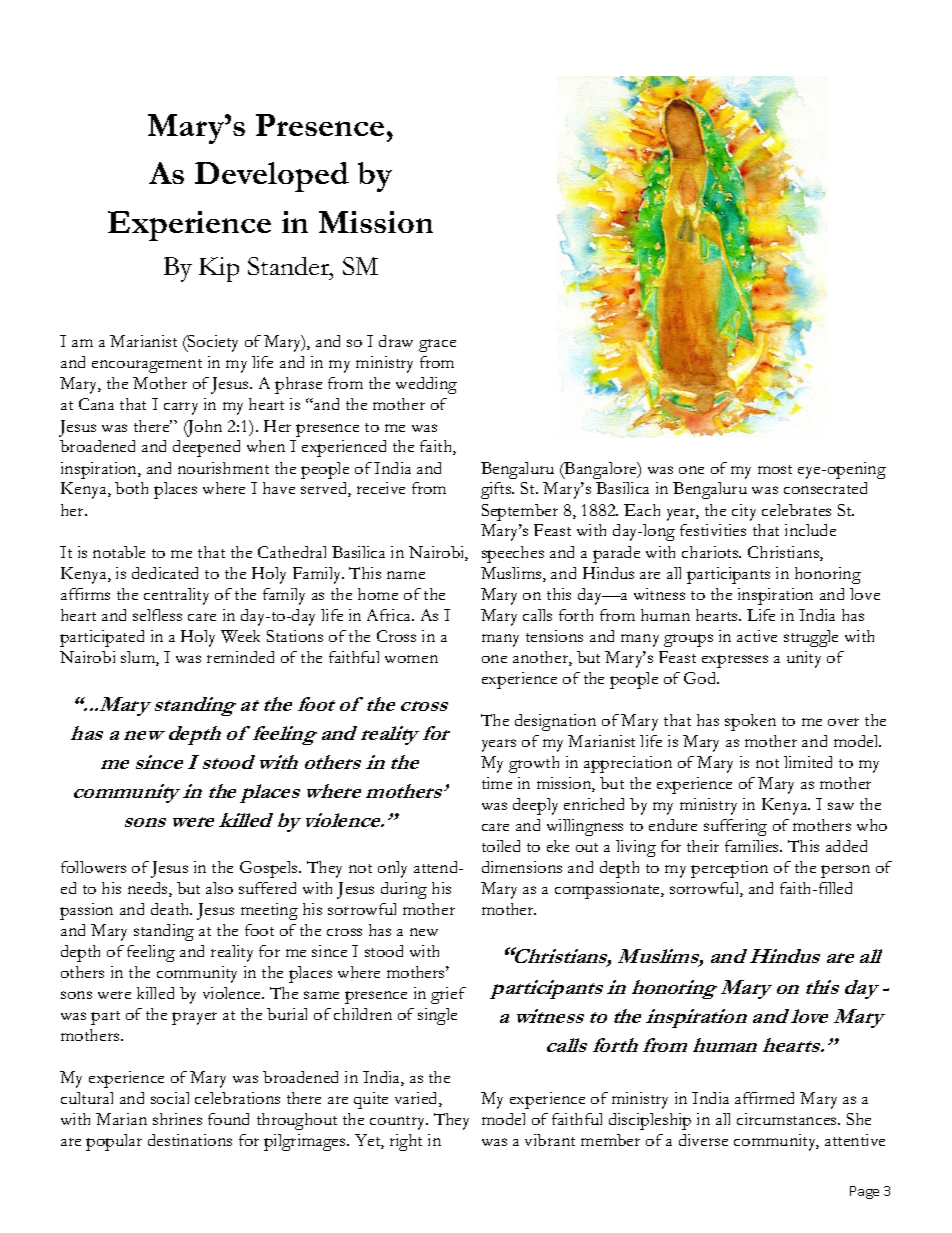  I want to click on grief, so click(448, 995).
